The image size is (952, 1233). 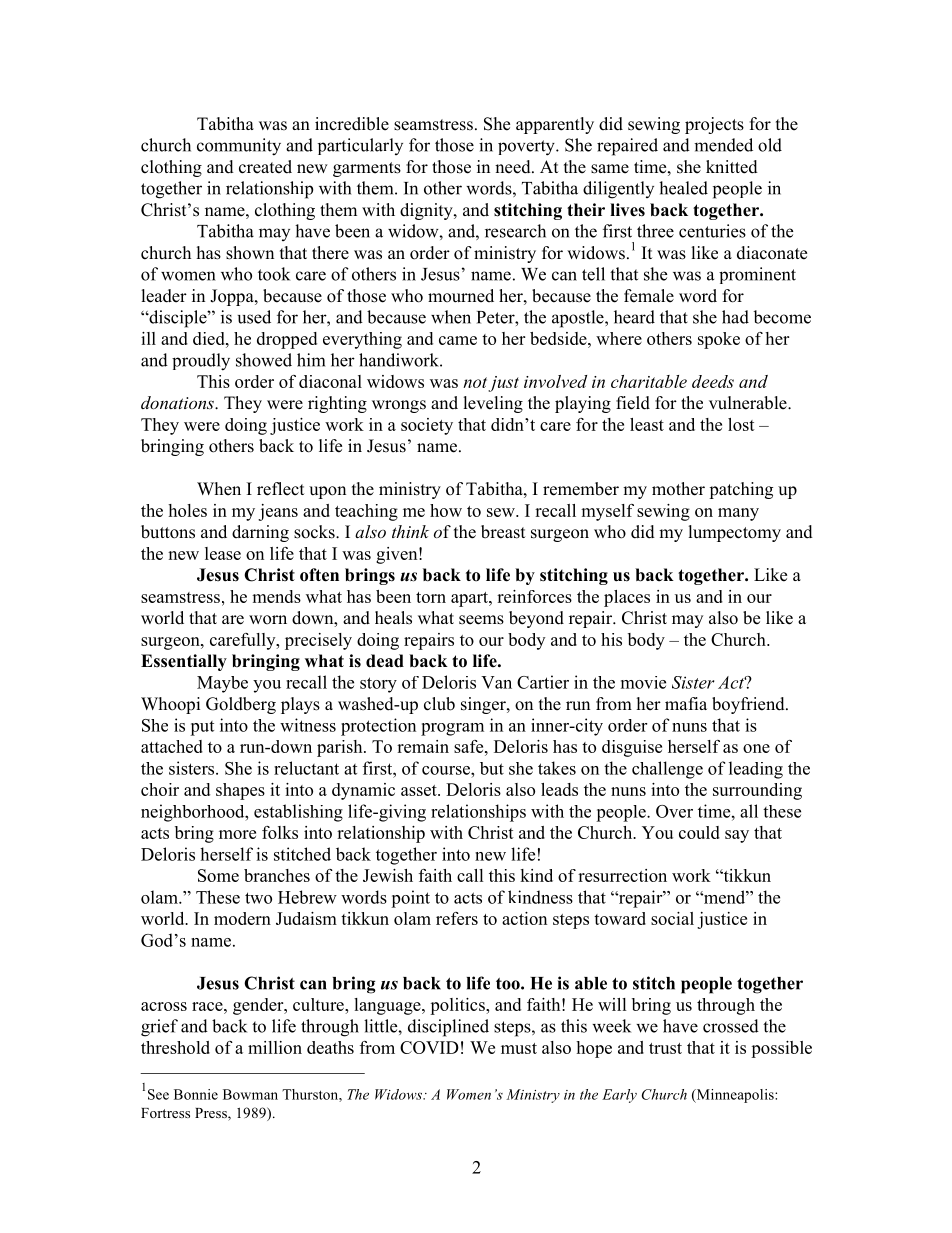 I want to click on deeds, so click(x=713, y=381).
